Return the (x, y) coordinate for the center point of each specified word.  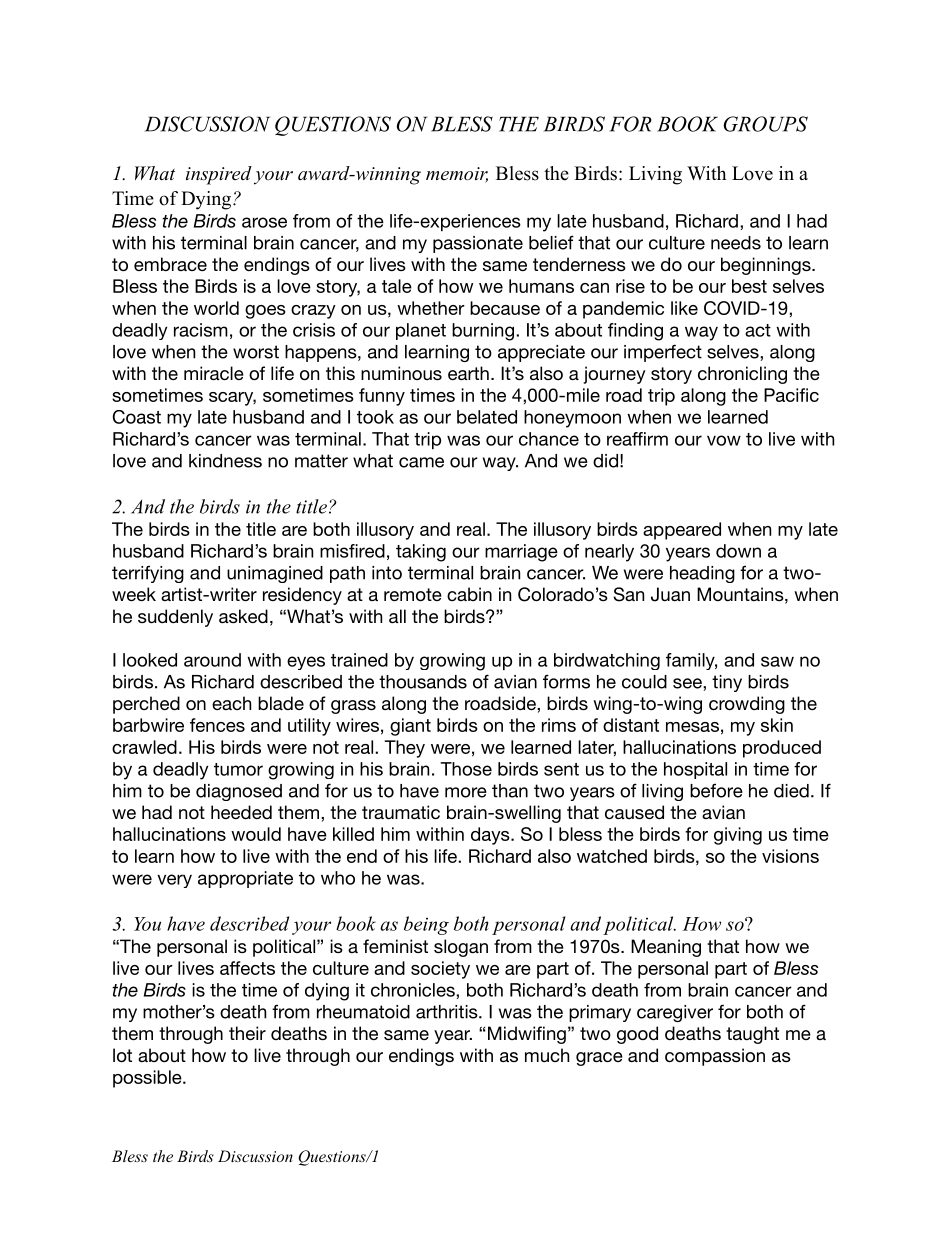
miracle (214, 373)
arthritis (448, 1012)
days (491, 836)
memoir (457, 175)
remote (413, 594)
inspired (219, 175)
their (247, 1033)
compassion (715, 1057)
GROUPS (765, 124)
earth (468, 373)
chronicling (742, 375)
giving (738, 836)
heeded (241, 812)
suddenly (175, 618)
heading (702, 574)
